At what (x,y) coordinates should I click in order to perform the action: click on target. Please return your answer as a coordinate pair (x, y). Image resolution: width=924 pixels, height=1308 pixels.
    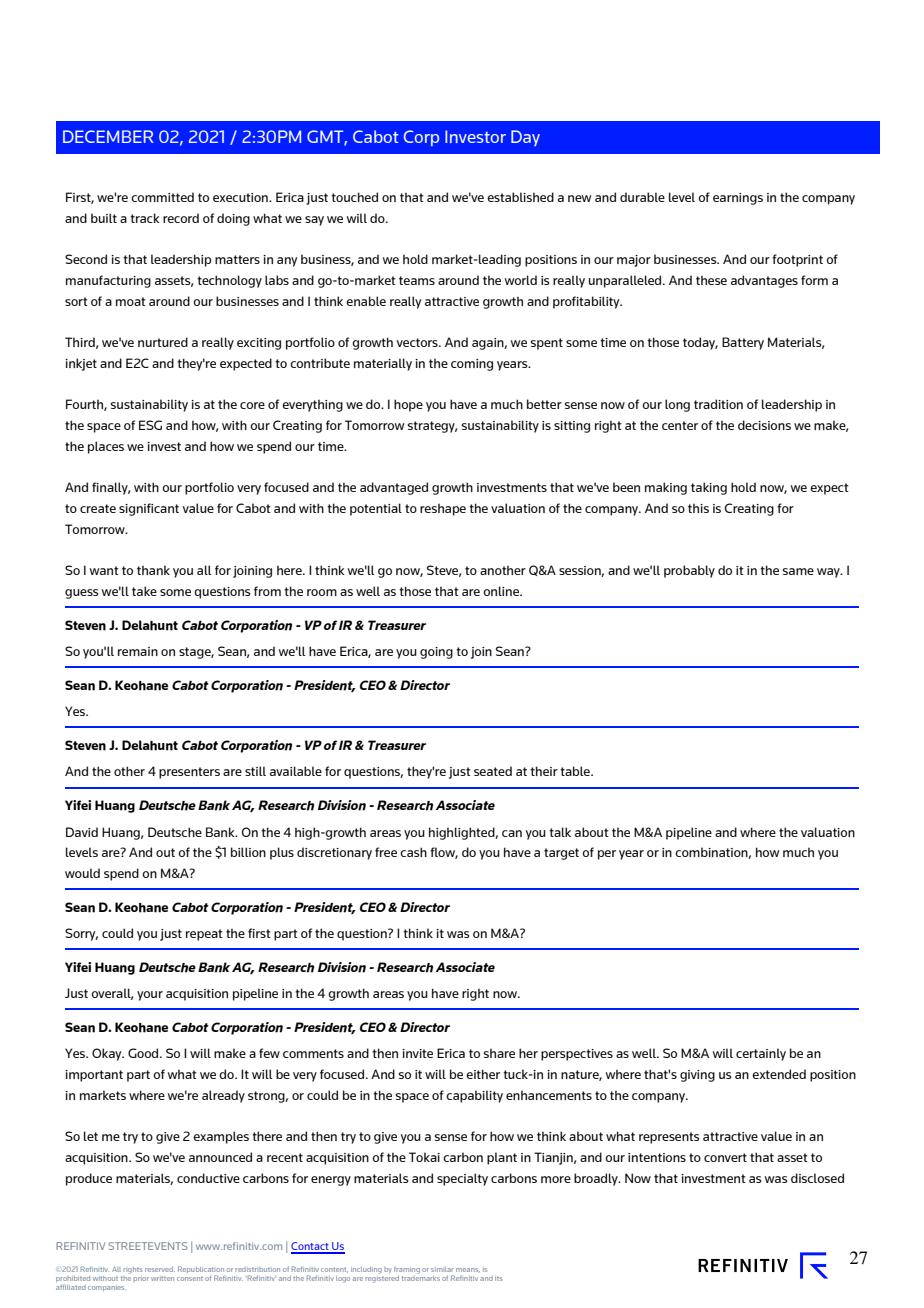
    Looking at the image, I should click on (561, 854).
